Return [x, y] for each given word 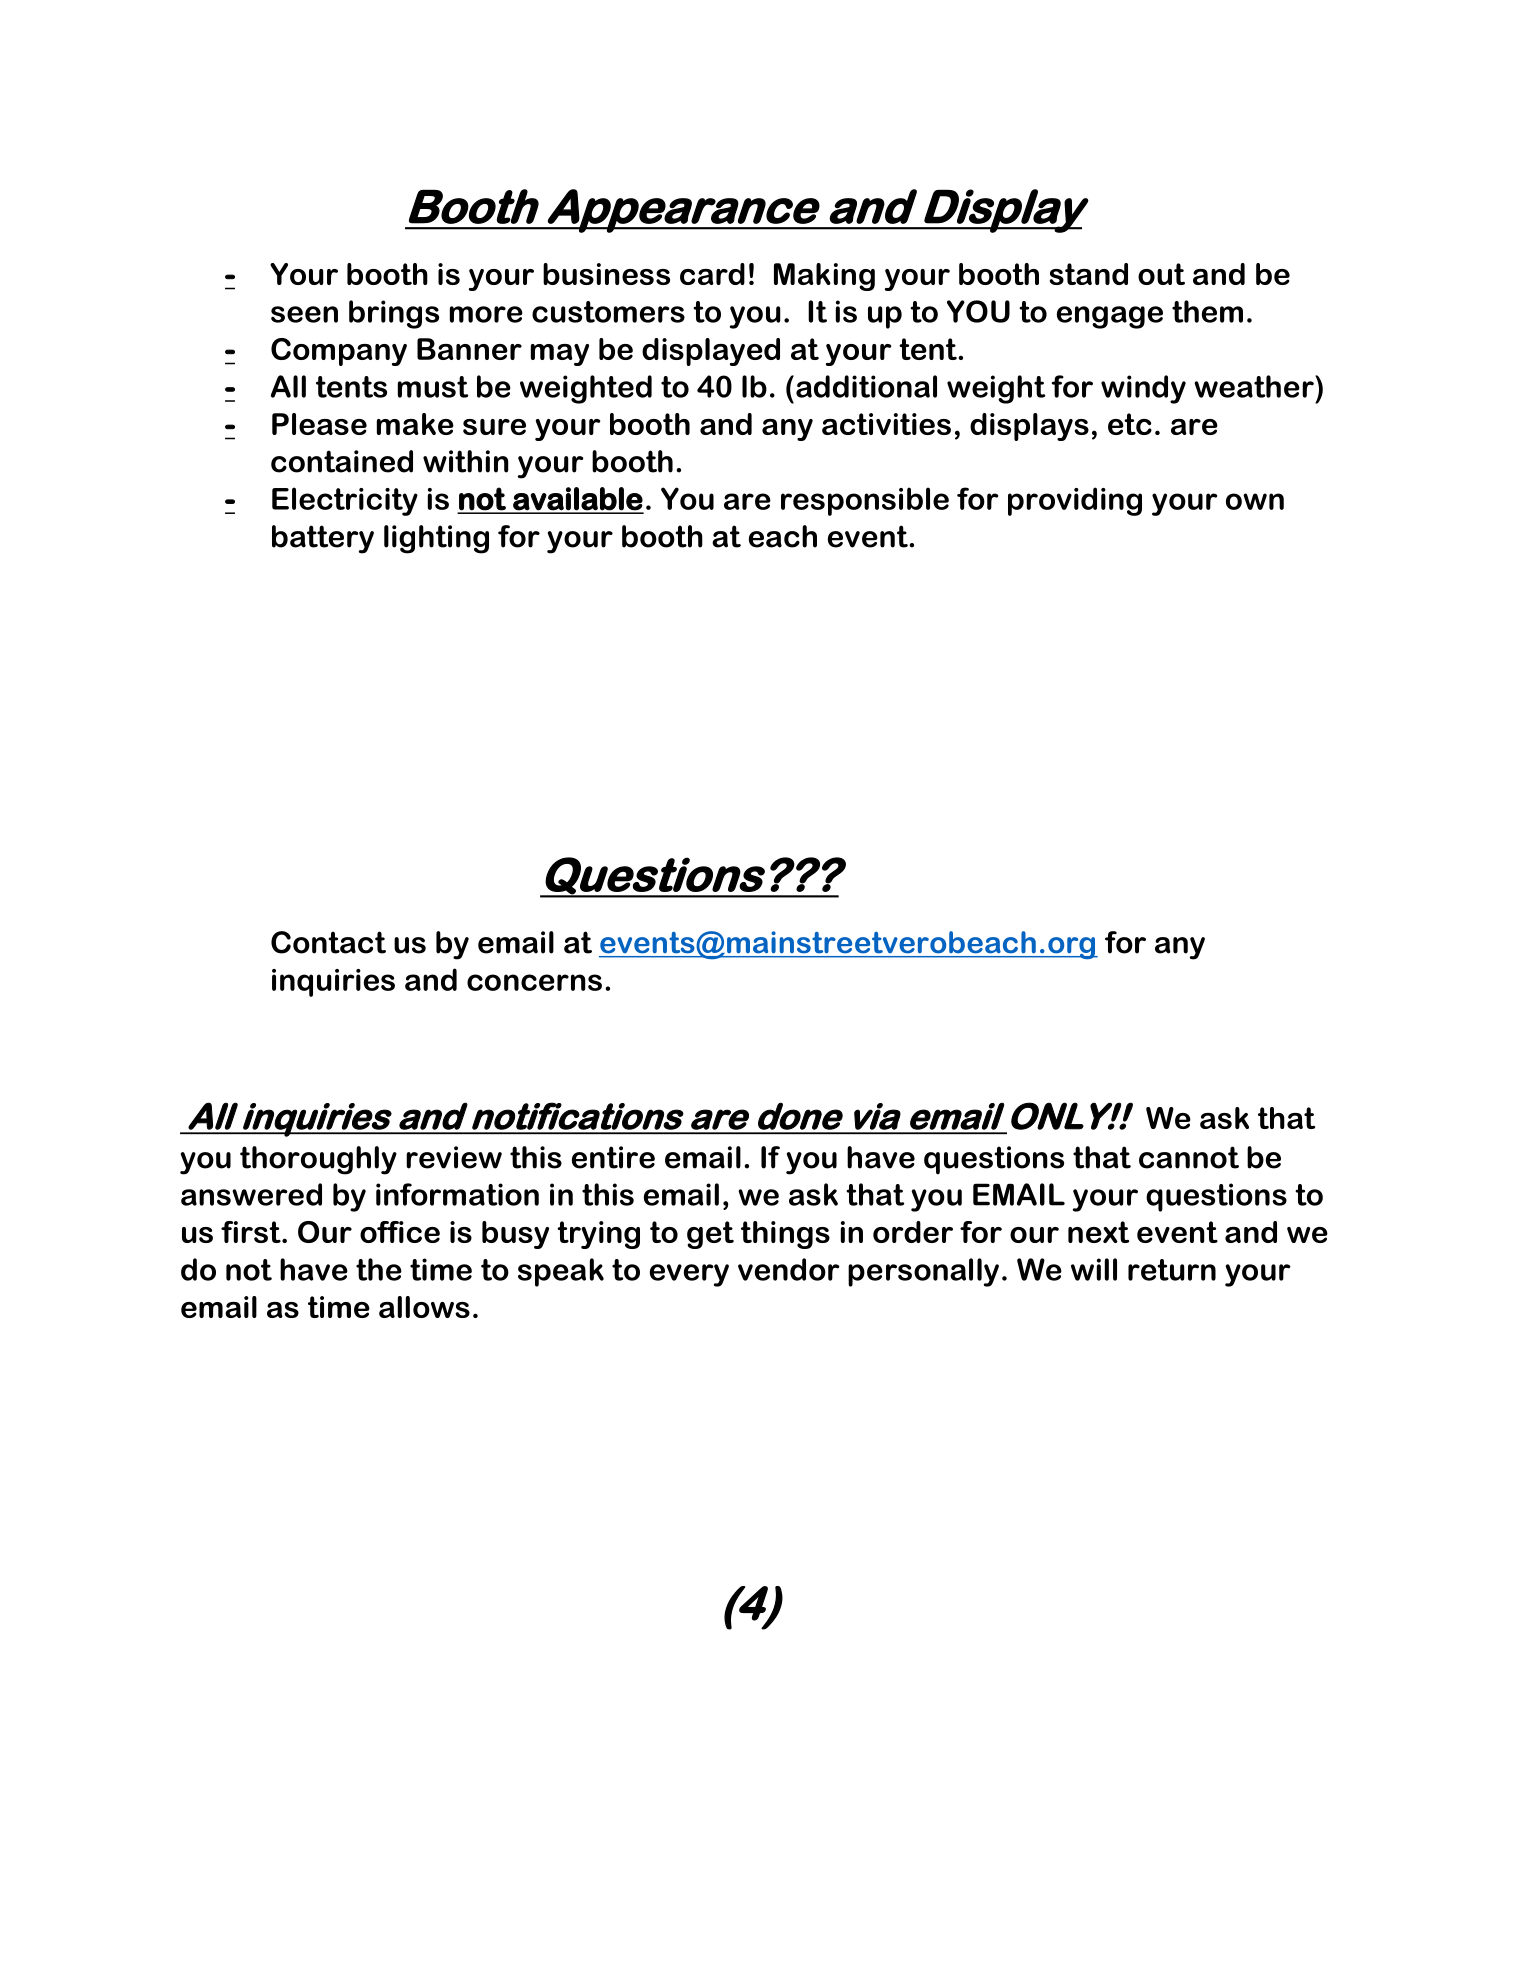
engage [1110, 317]
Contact [328, 942]
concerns [534, 982]
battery [323, 539]
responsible [865, 501]
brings [394, 314]
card [712, 274]
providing [1075, 501]
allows [424, 1307]
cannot [1189, 1157]
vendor [789, 1269]
